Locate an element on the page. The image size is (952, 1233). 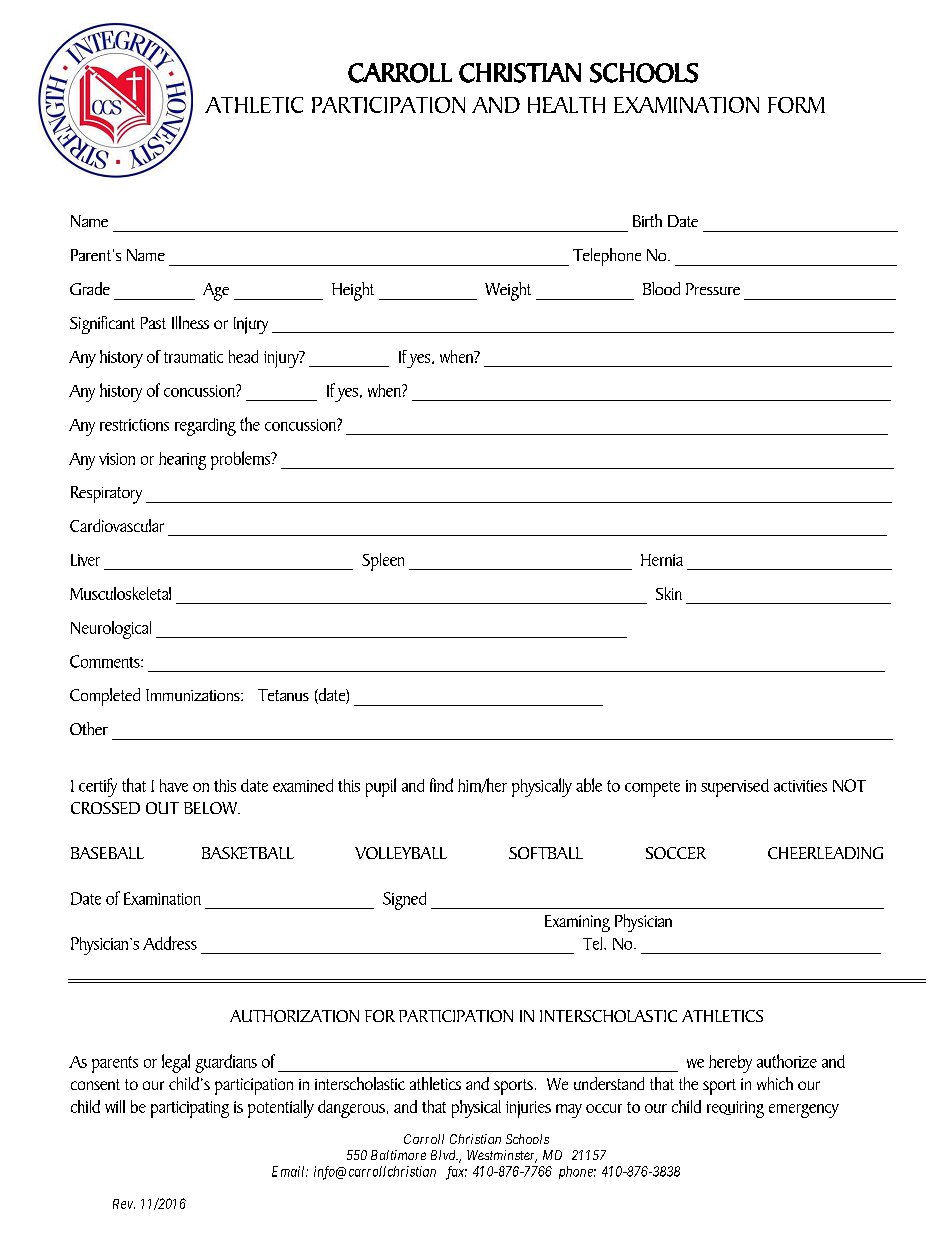
traumatic is located at coordinates (193, 357).
